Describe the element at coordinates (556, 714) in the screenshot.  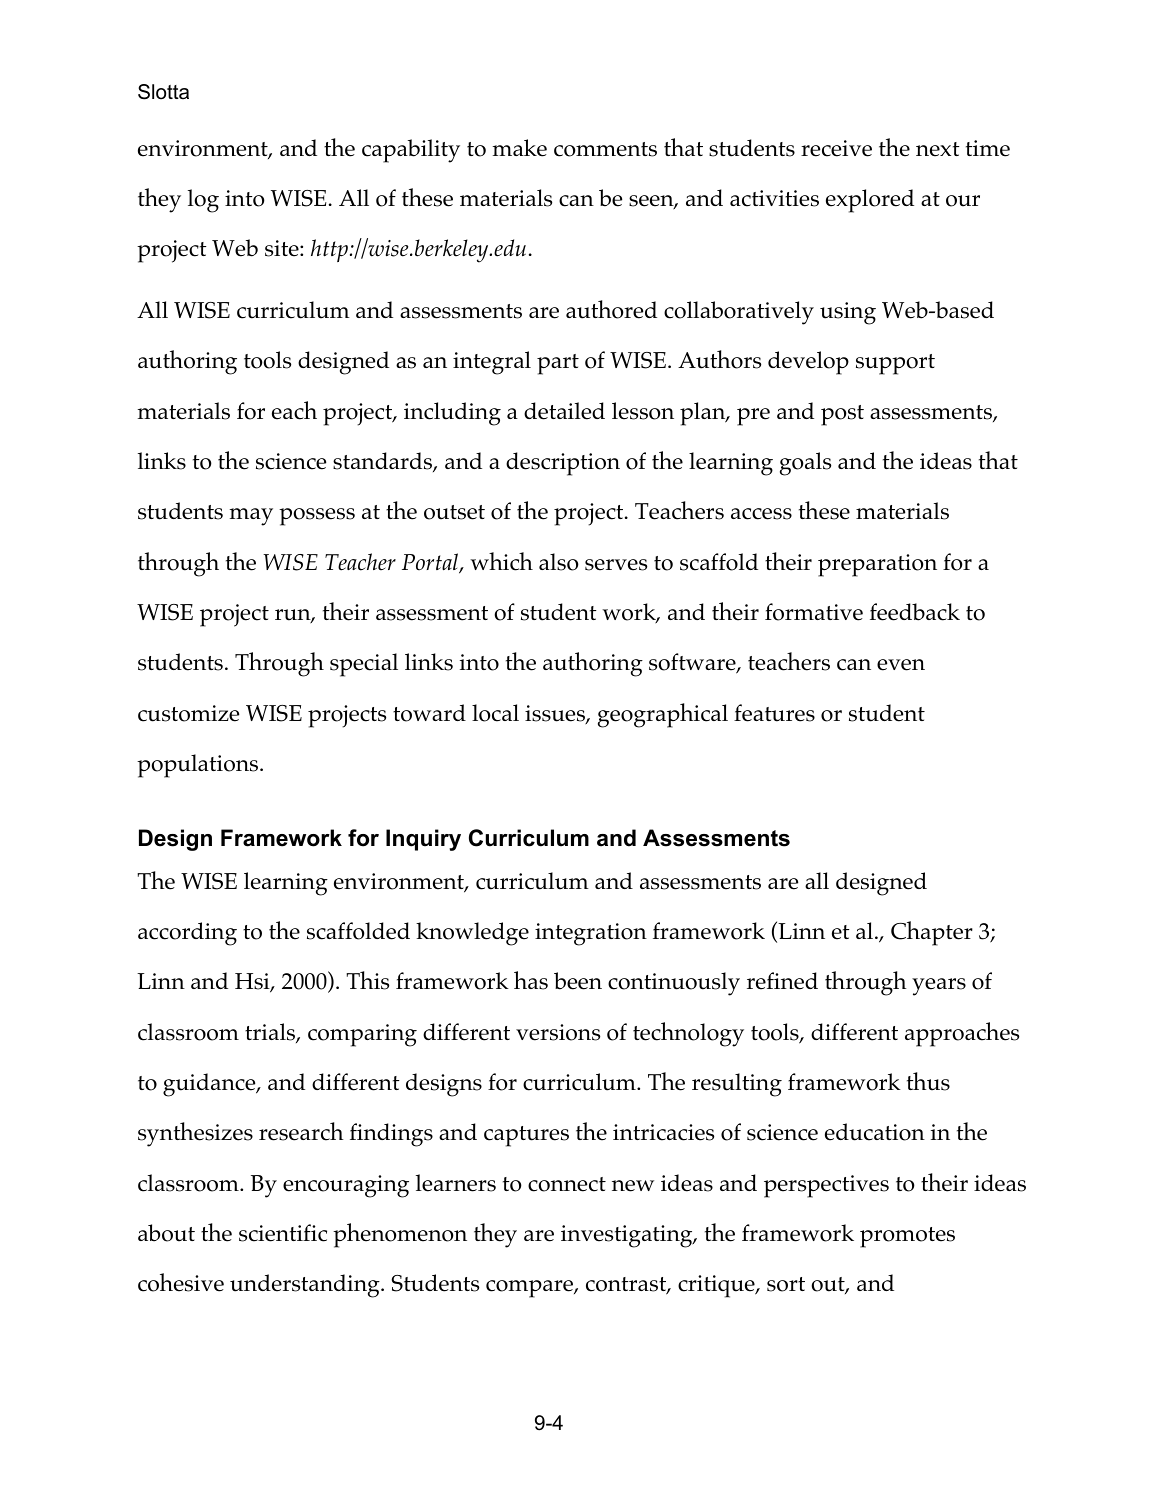
I see `issues` at that location.
